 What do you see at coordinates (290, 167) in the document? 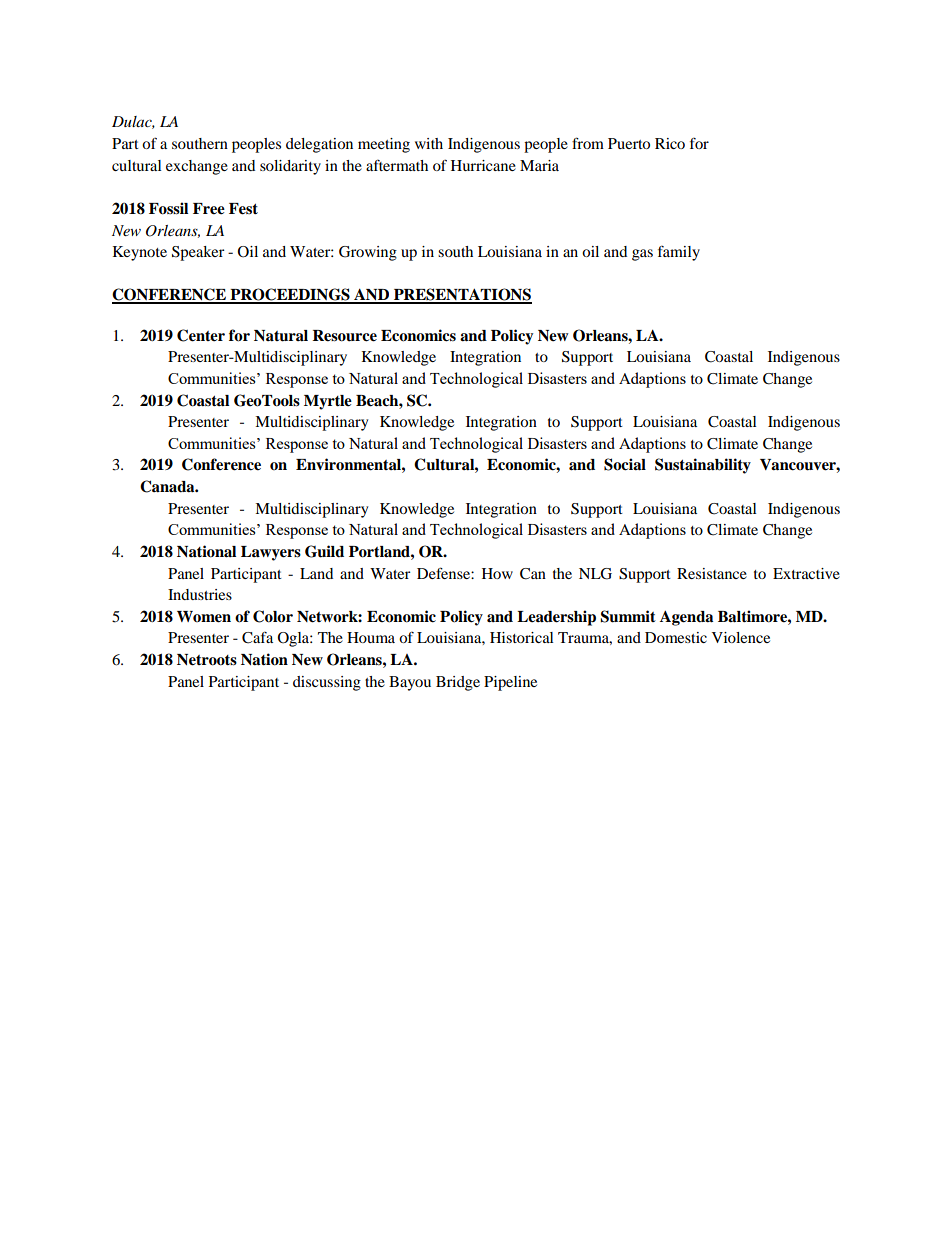
I see `solidarity` at bounding box center [290, 167].
